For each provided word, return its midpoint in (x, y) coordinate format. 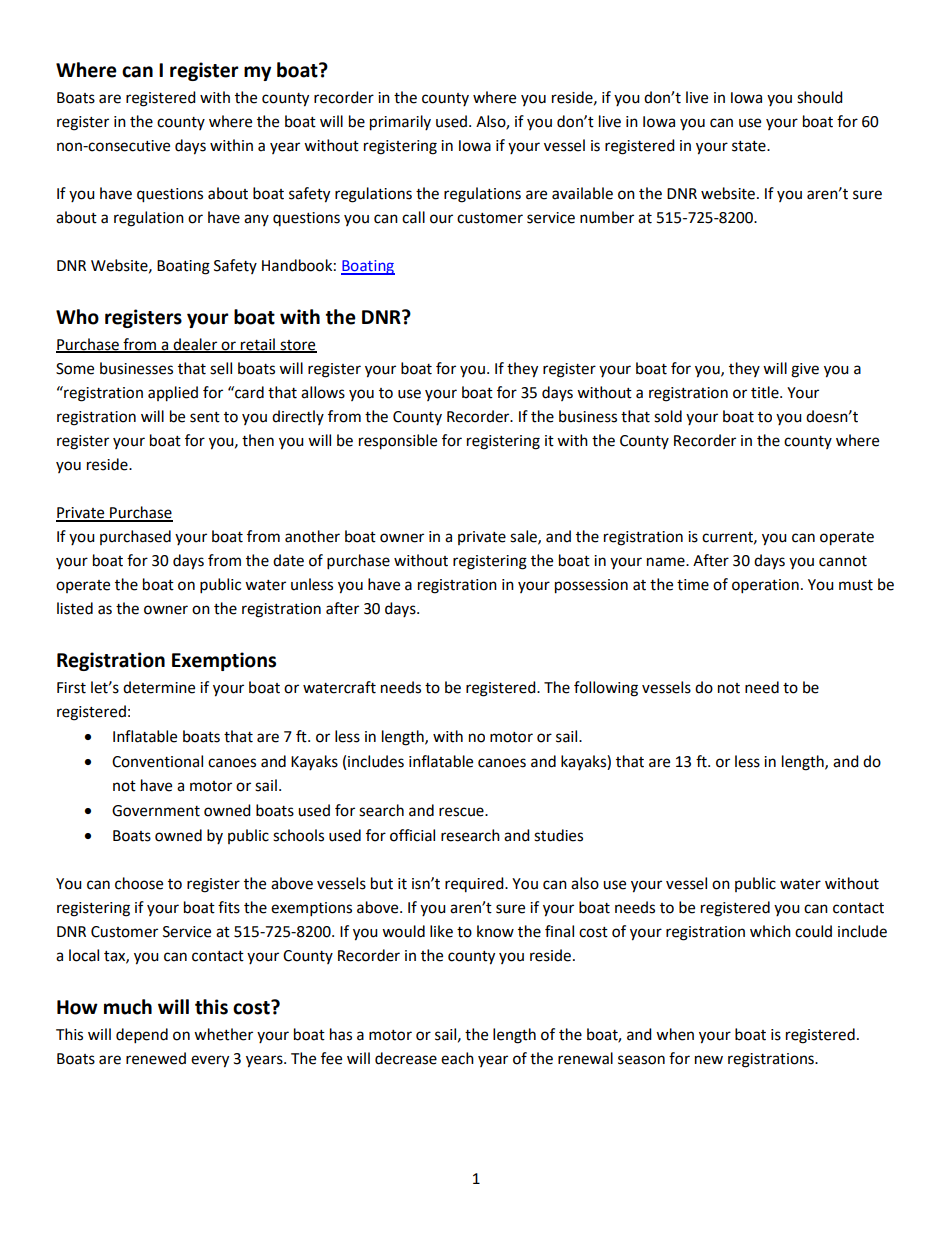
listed (75, 608)
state (750, 146)
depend (142, 1036)
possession (591, 586)
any (256, 220)
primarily (400, 123)
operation (765, 586)
